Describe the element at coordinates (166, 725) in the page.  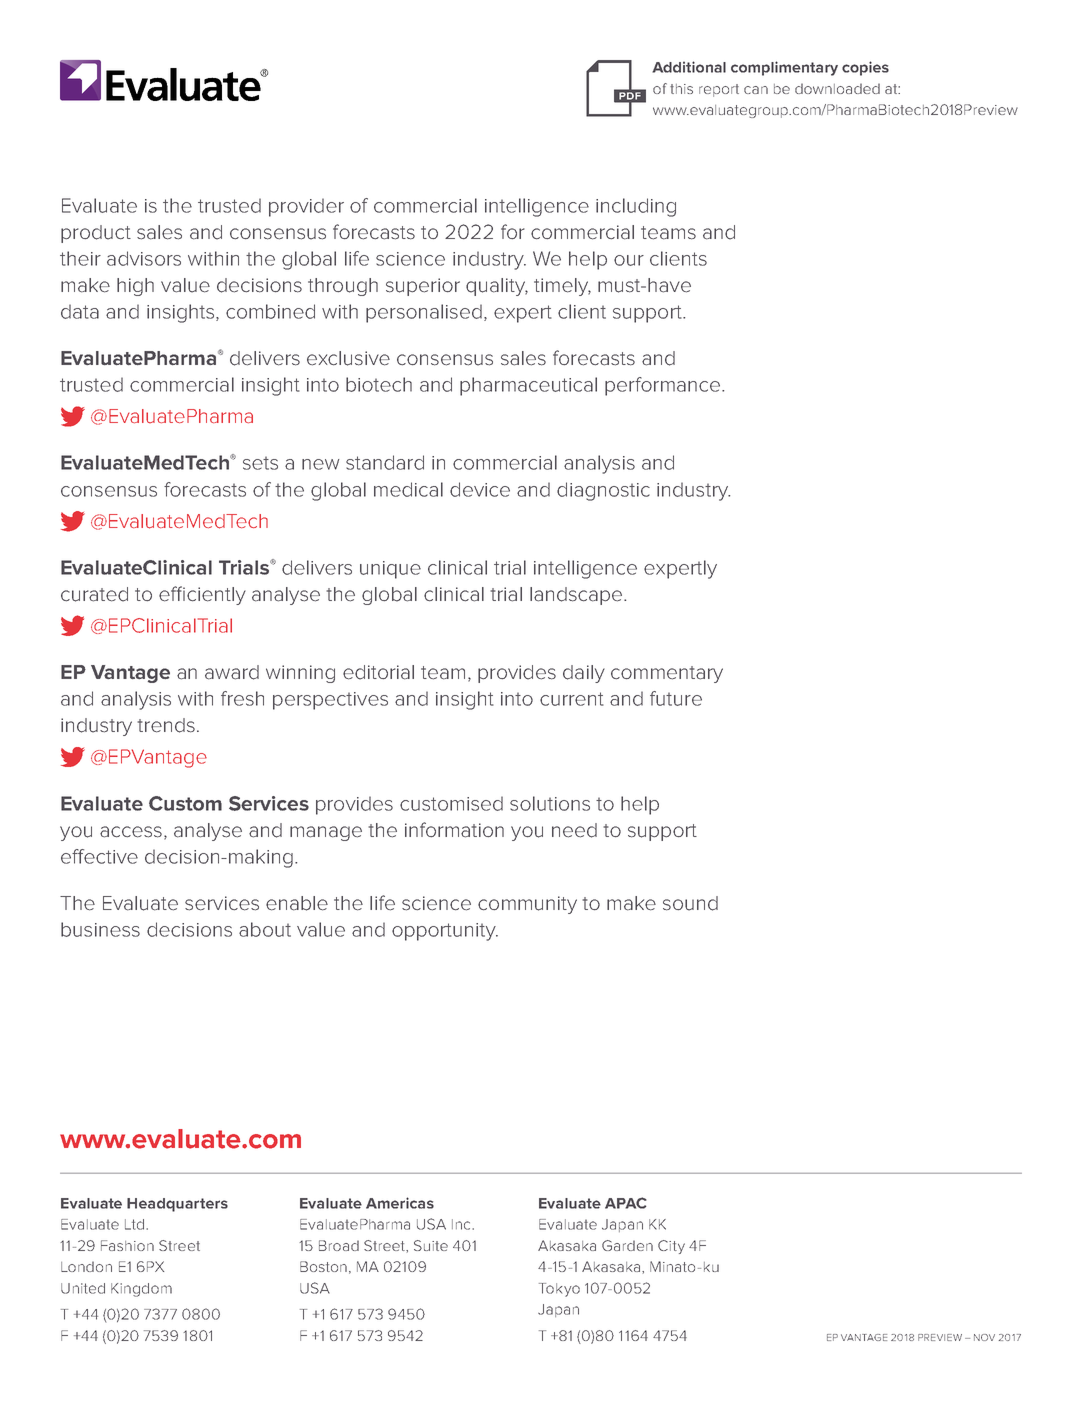
I see `trends` at that location.
